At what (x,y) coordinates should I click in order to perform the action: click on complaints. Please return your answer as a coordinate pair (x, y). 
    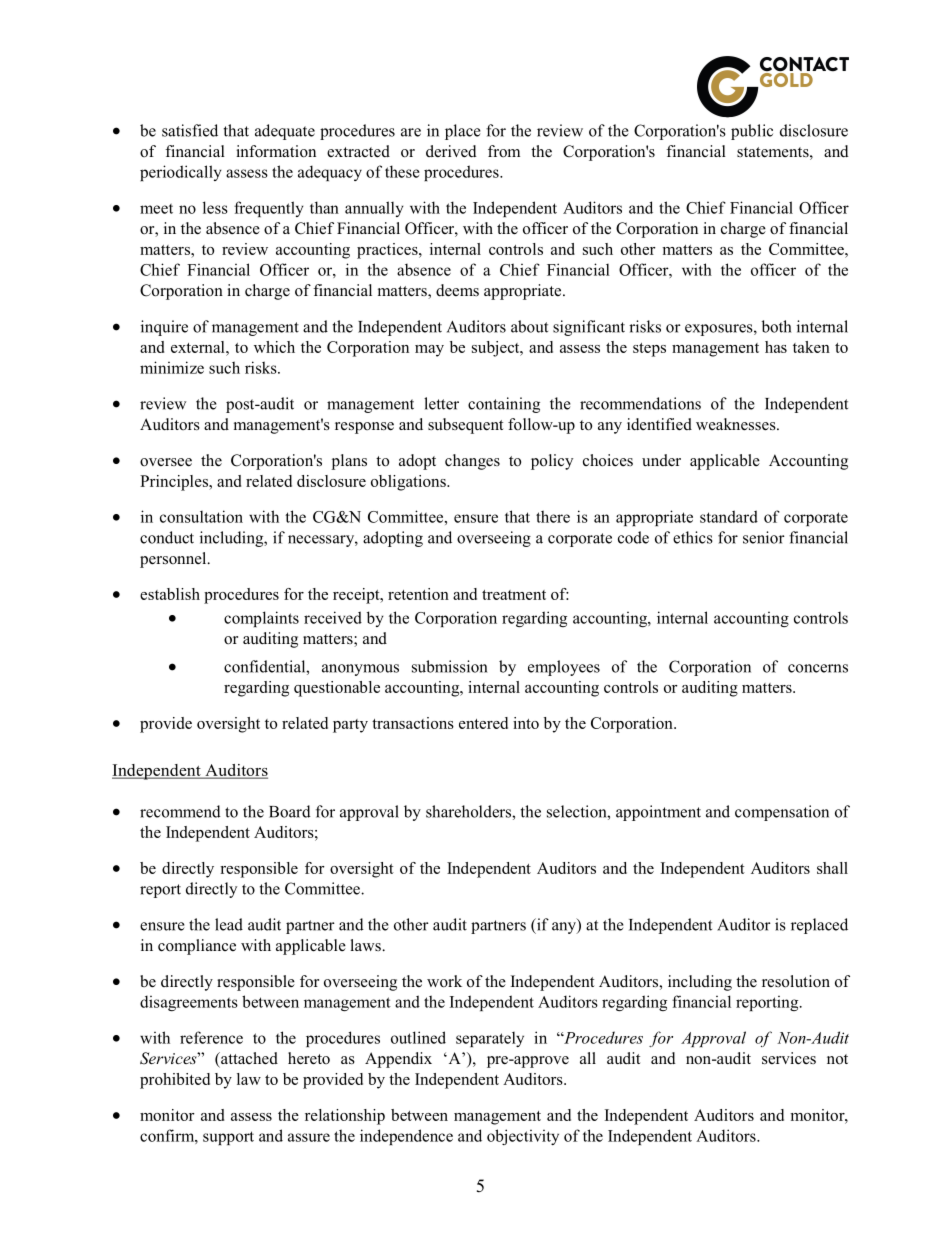
    Looking at the image, I should click on (261, 619).
